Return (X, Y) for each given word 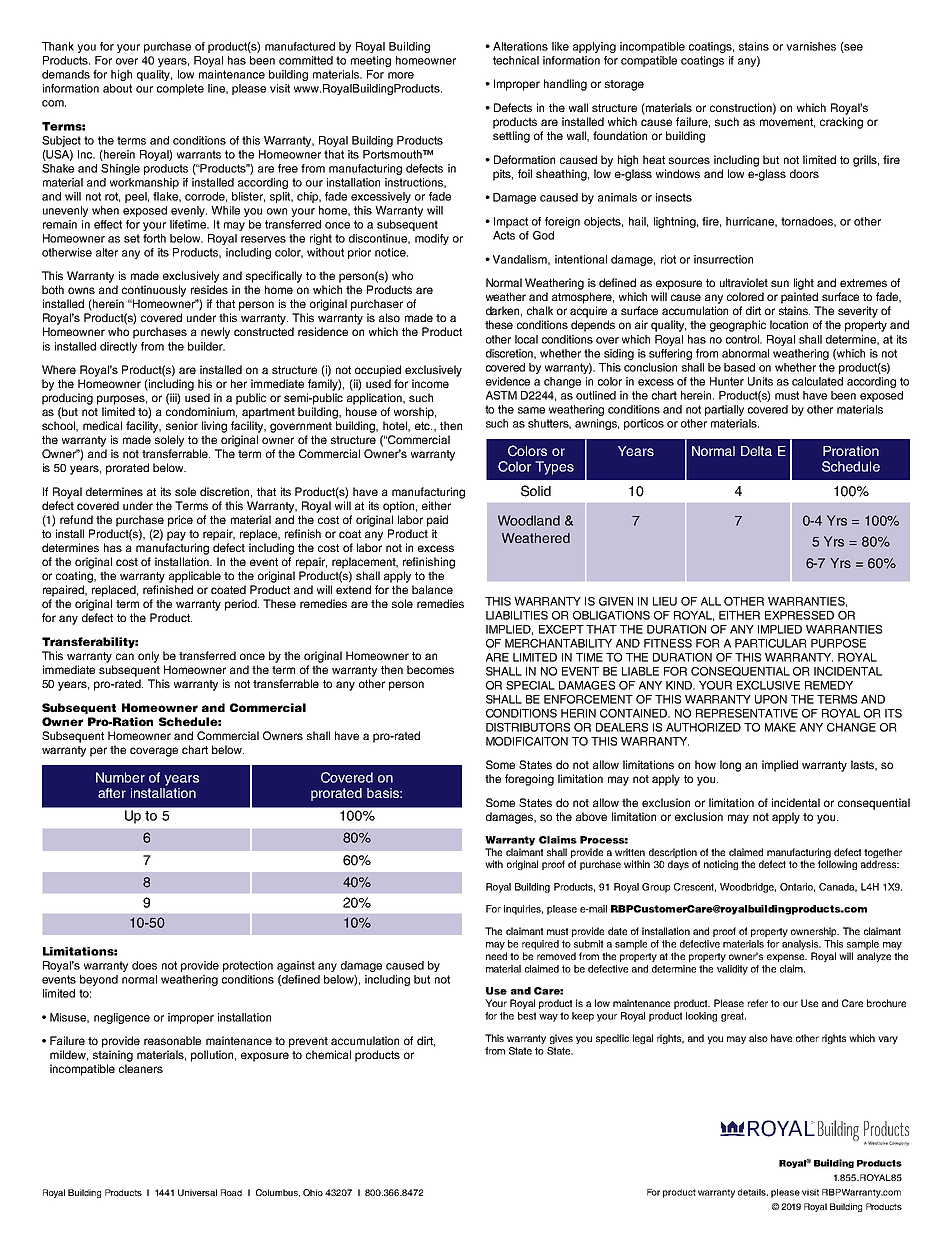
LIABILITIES (517, 615)
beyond (99, 980)
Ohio (313, 1192)
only (148, 657)
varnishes (811, 46)
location (789, 324)
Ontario (797, 887)
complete (180, 89)
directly (118, 347)
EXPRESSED (799, 615)
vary (888, 1040)
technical (516, 60)
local (526, 339)
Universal (197, 1192)
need (496, 956)
